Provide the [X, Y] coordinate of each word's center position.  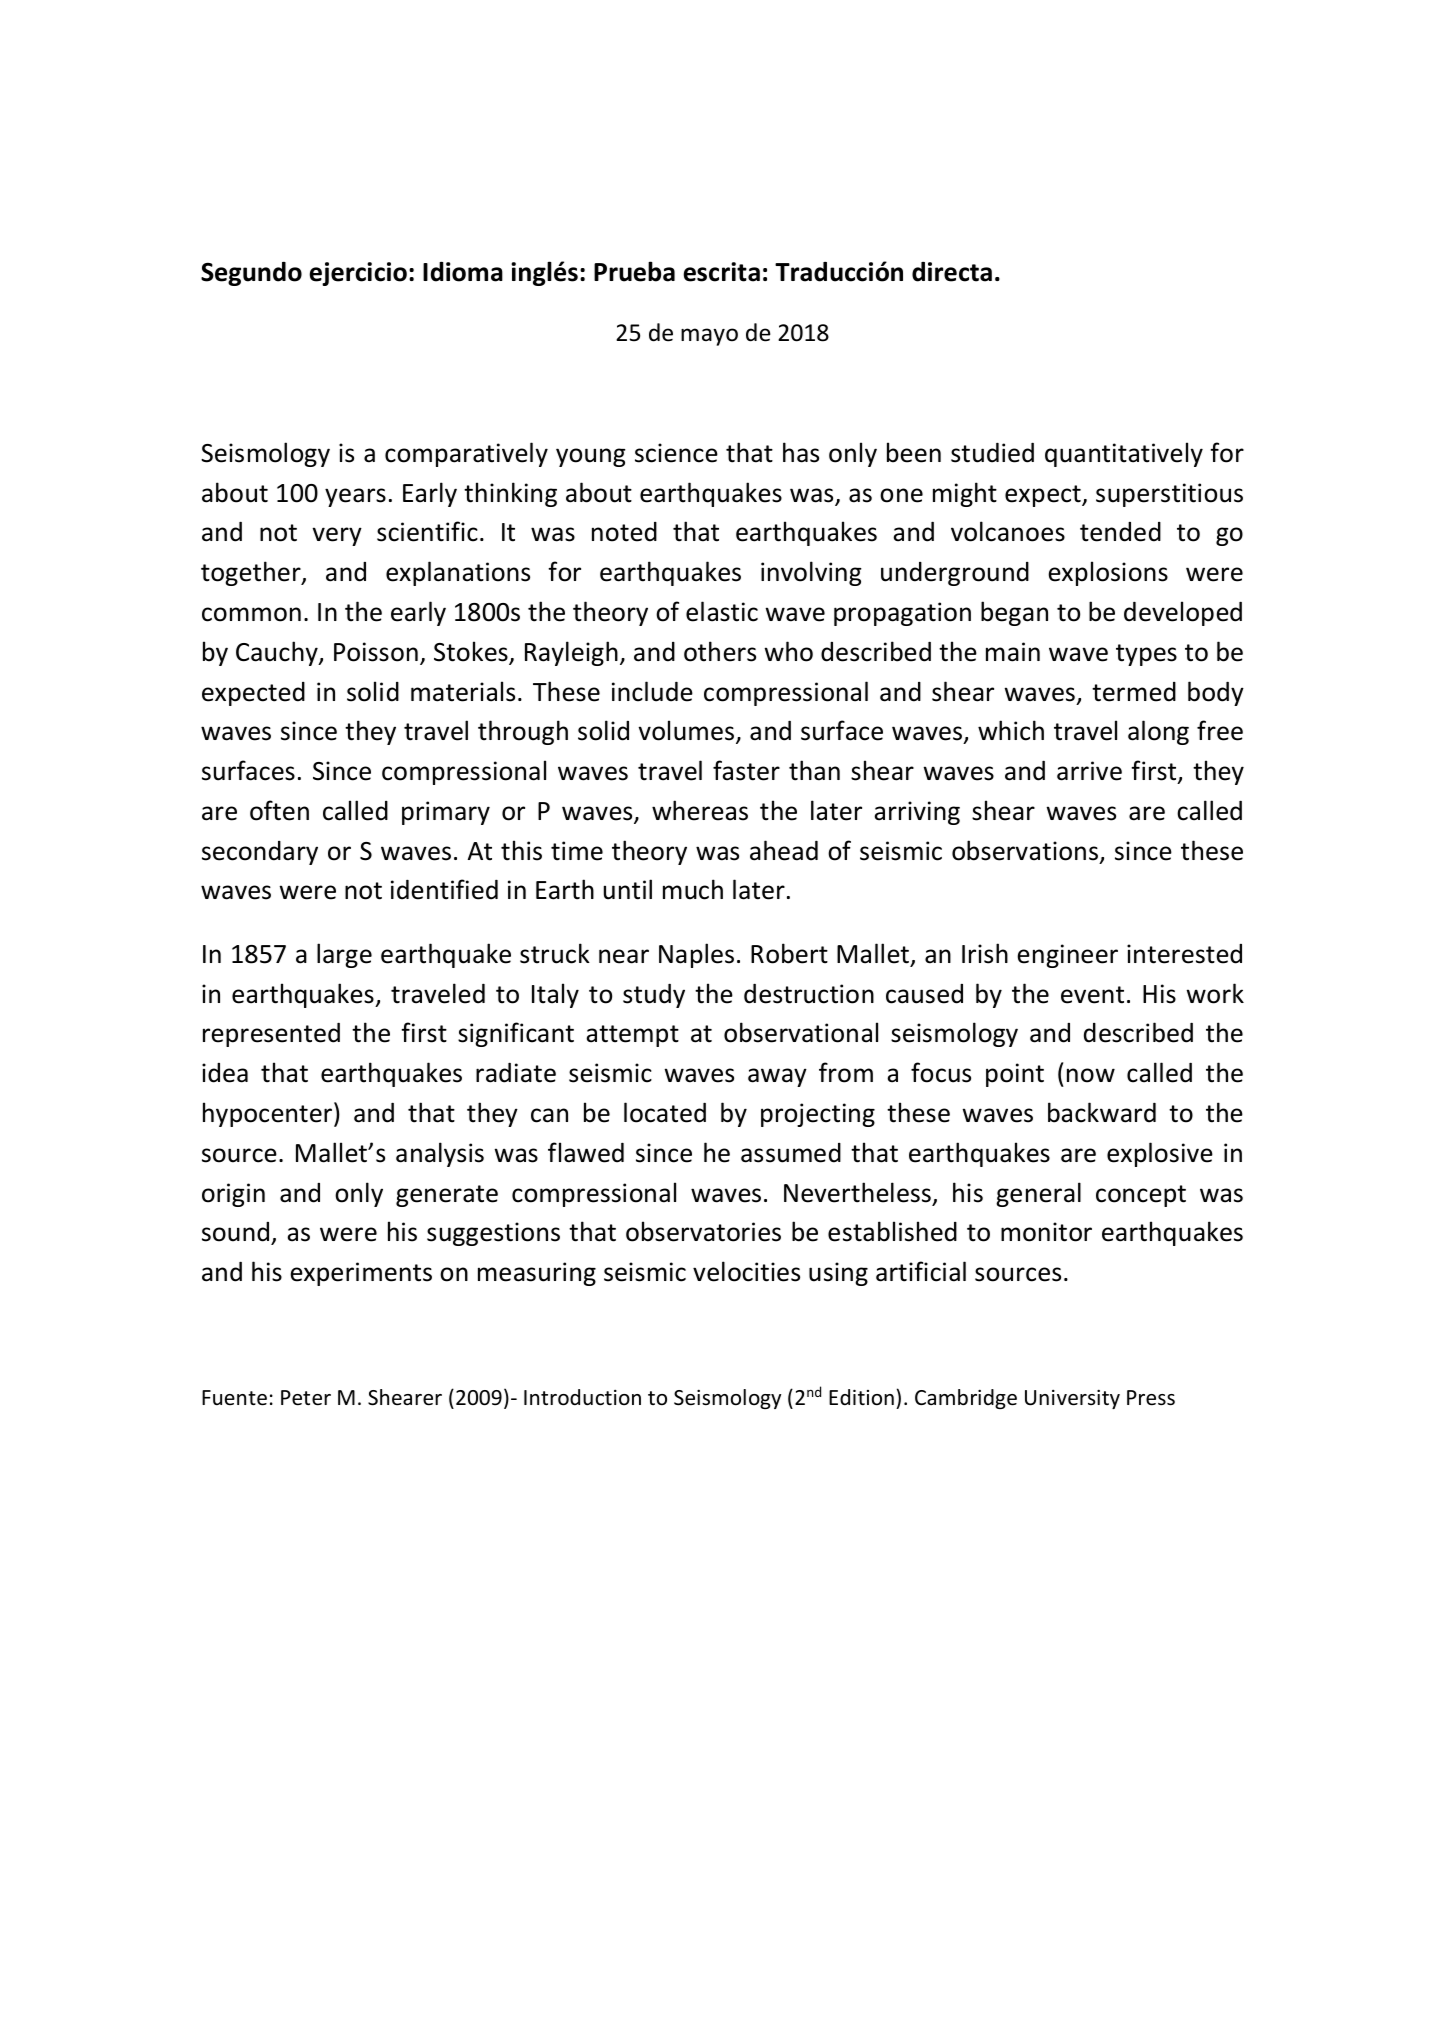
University [1072, 1399]
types [1146, 655]
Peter [306, 1398]
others [720, 651]
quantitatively [1124, 454]
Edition [861, 1397]
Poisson [376, 652]
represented [271, 1035]
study [654, 996]
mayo [709, 337]
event [1092, 995]
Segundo [251, 274]
